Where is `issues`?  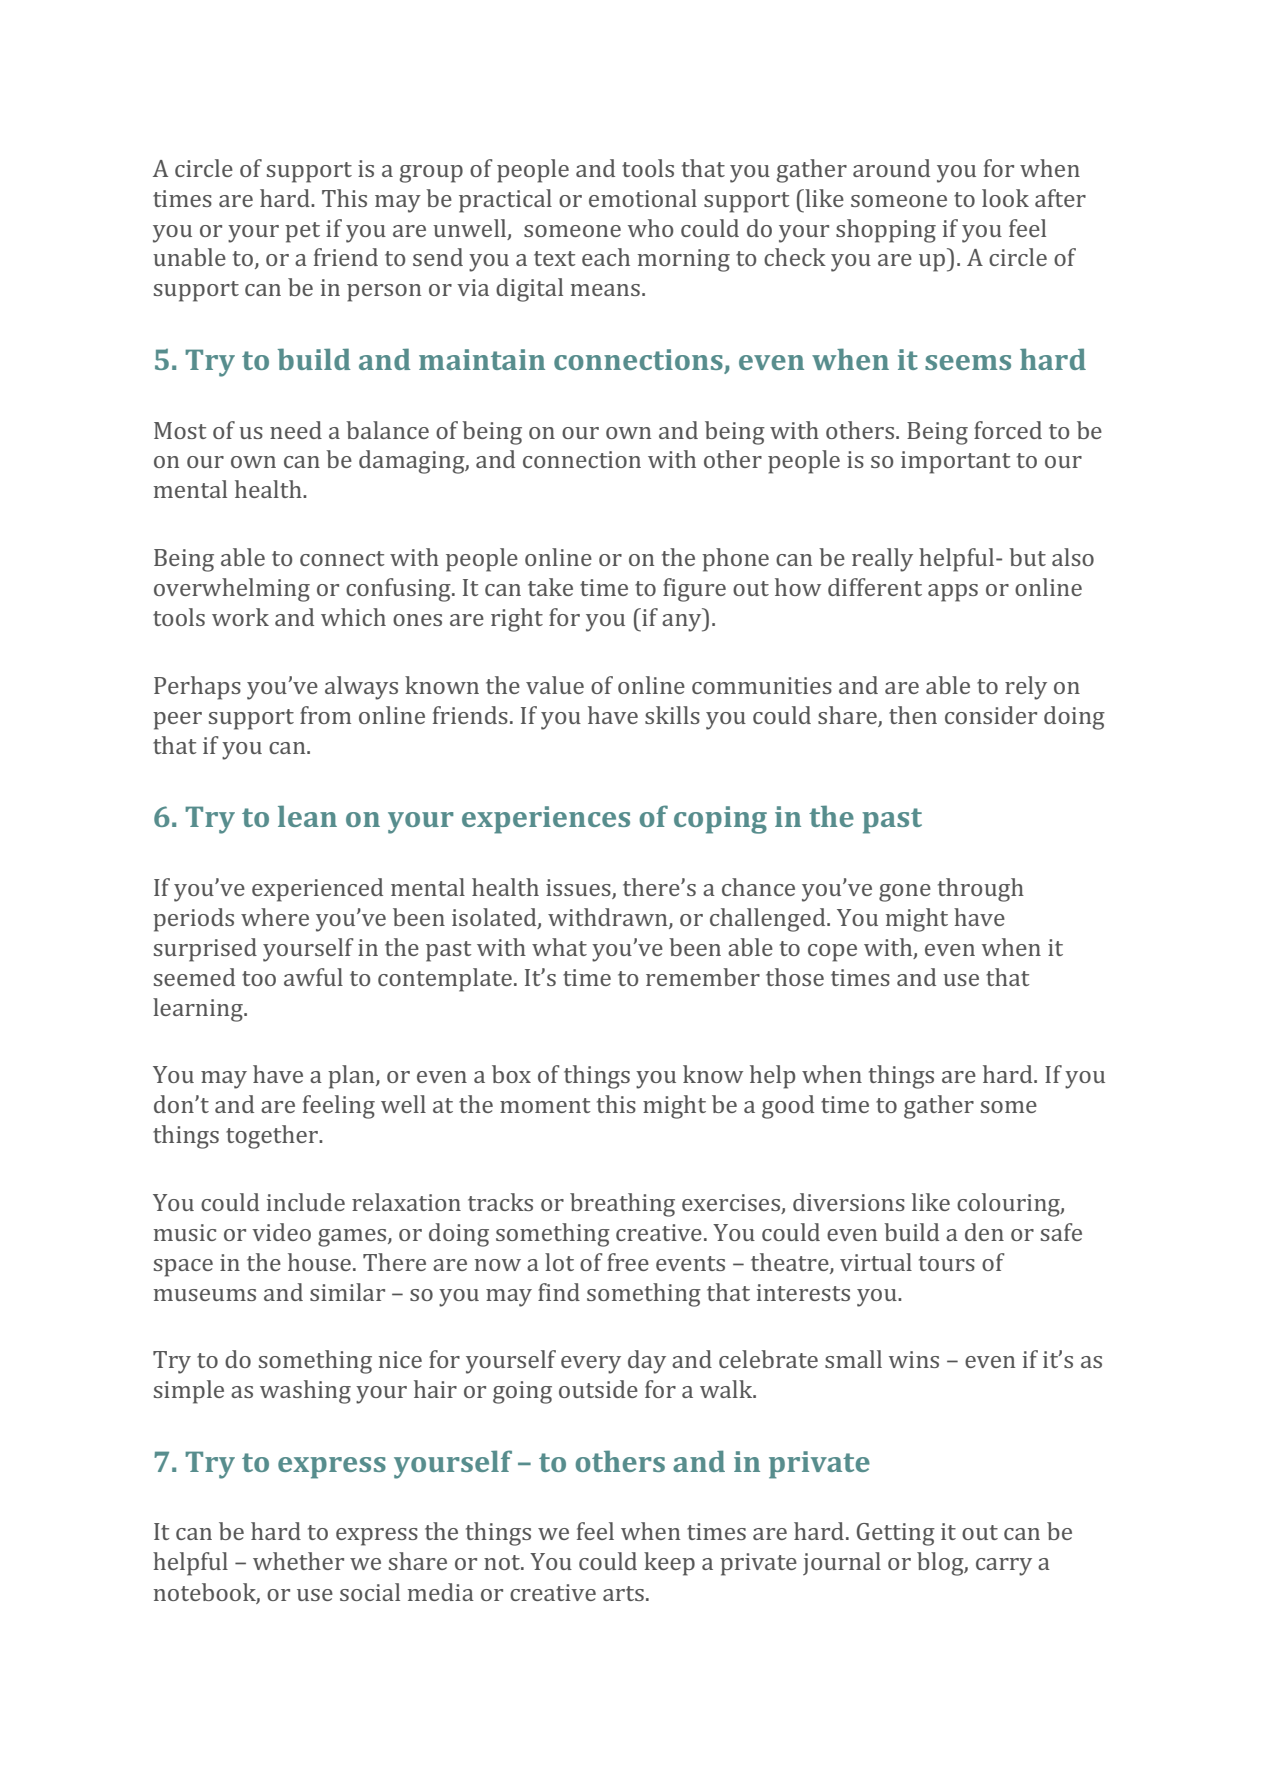 issues is located at coordinates (579, 889).
